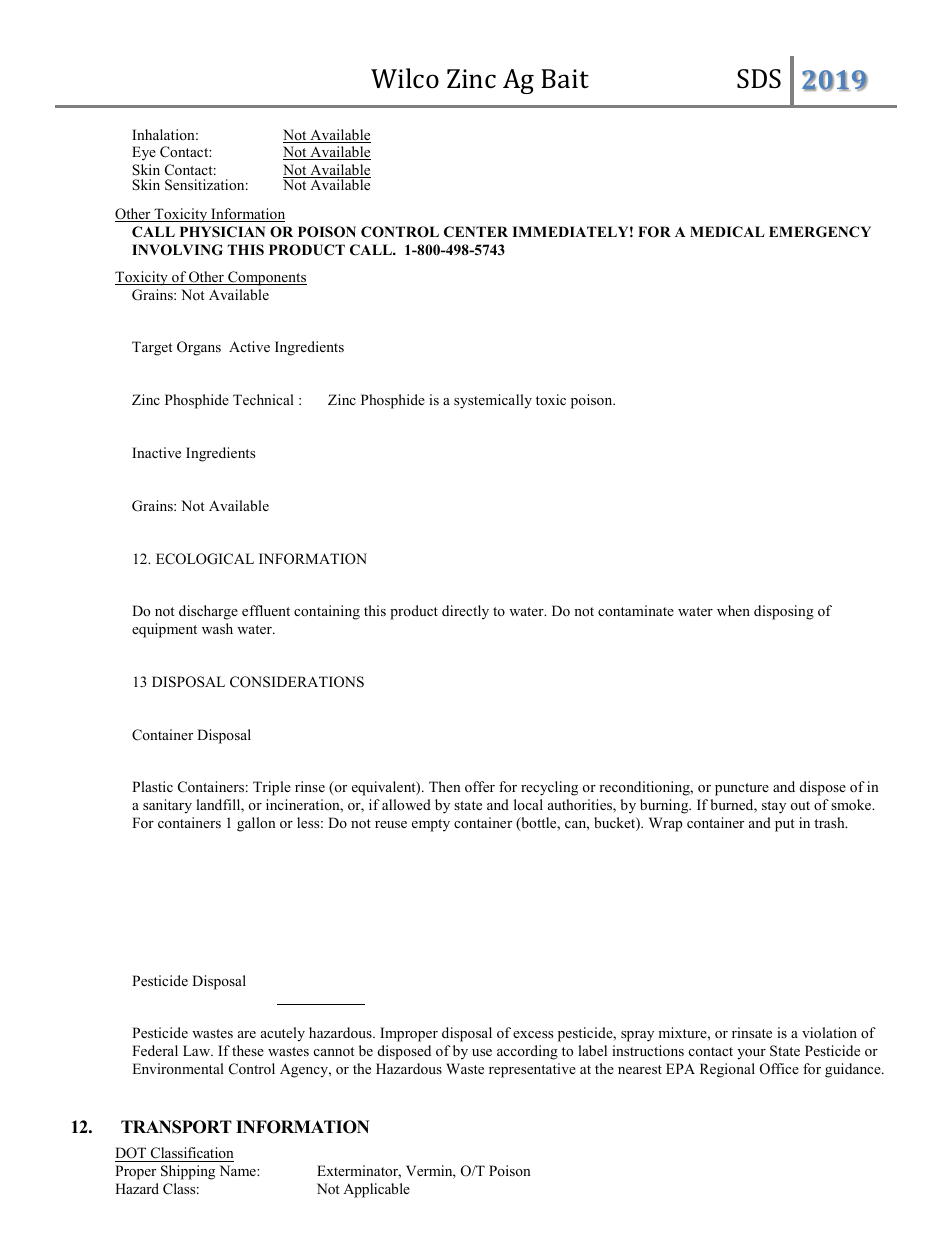 The width and height of the page is (952, 1233). What do you see at coordinates (727, 232) in the page?
I see `MEDICAL` at bounding box center [727, 232].
